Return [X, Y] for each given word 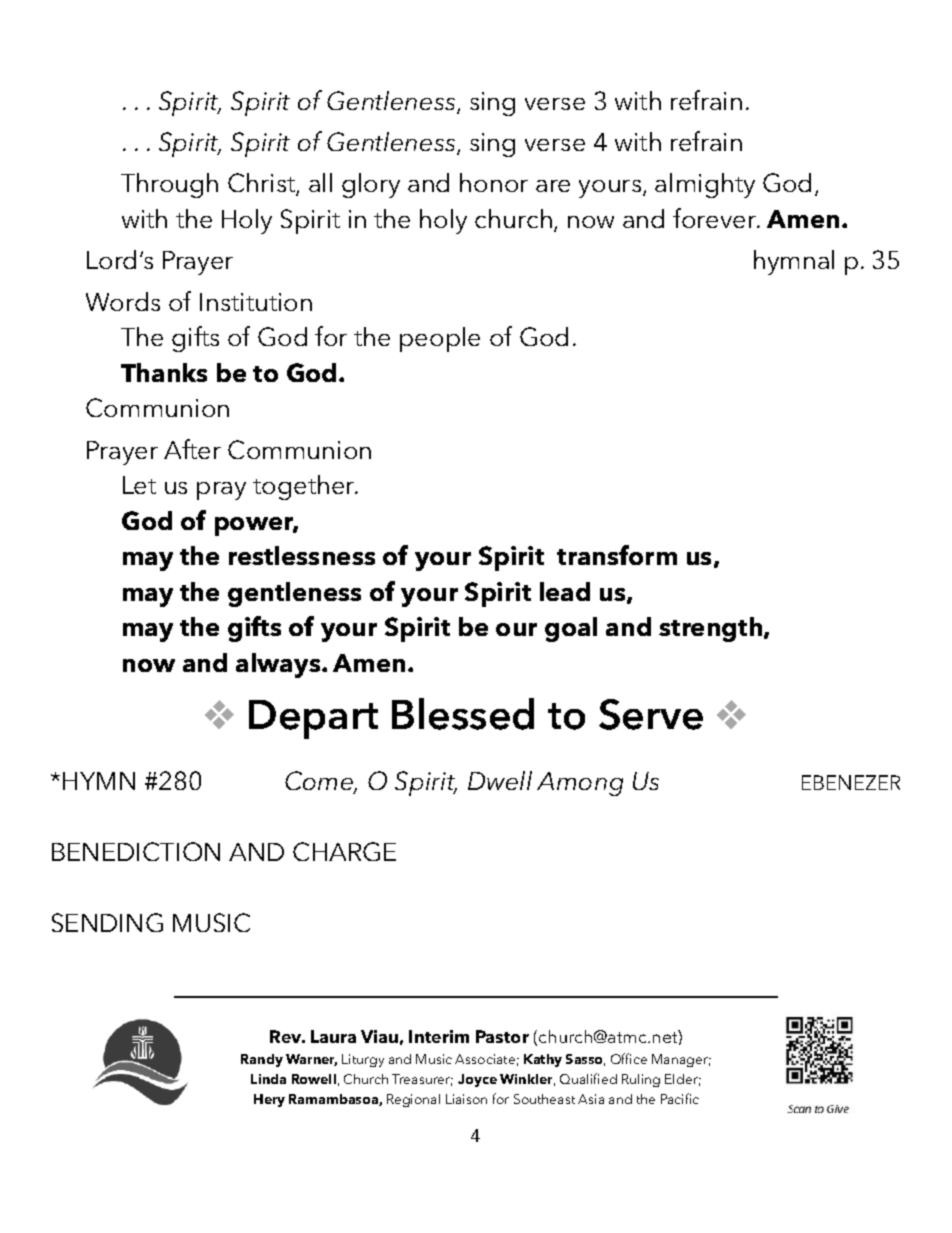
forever [716, 218]
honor [494, 182]
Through [169, 185]
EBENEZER [851, 782]
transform [617, 555]
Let [139, 485]
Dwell [500, 780]
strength [712, 629]
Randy [262, 1060]
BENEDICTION [136, 851]
